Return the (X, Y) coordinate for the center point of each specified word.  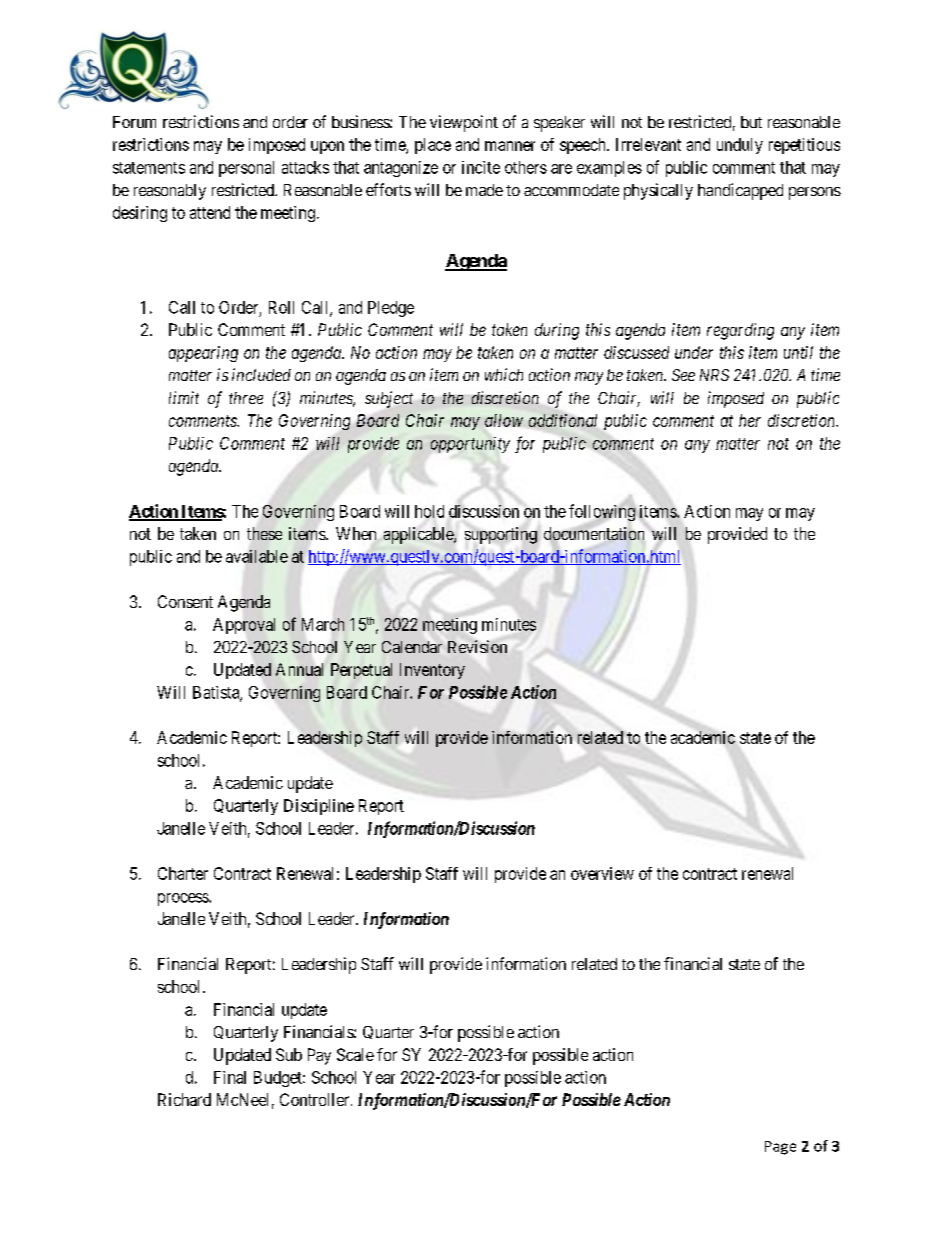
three (246, 398)
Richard (184, 1099)
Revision (477, 646)
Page (780, 1148)
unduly (740, 146)
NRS (714, 375)
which (504, 374)
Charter (183, 873)
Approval (244, 626)
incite (481, 167)
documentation (594, 533)
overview (602, 873)
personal (246, 169)
